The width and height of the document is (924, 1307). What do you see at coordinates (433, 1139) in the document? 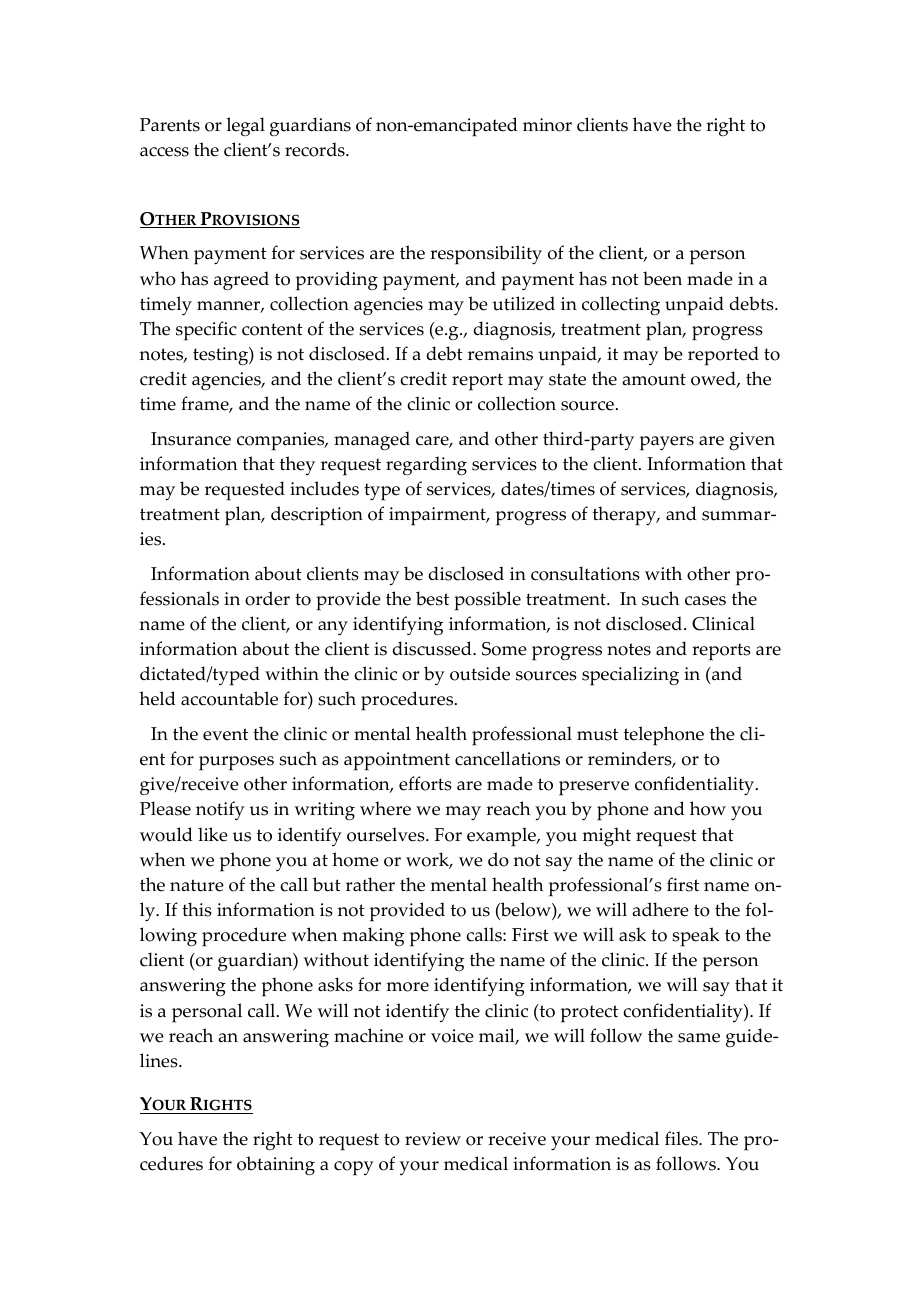
I see `review` at bounding box center [433, 1139].
